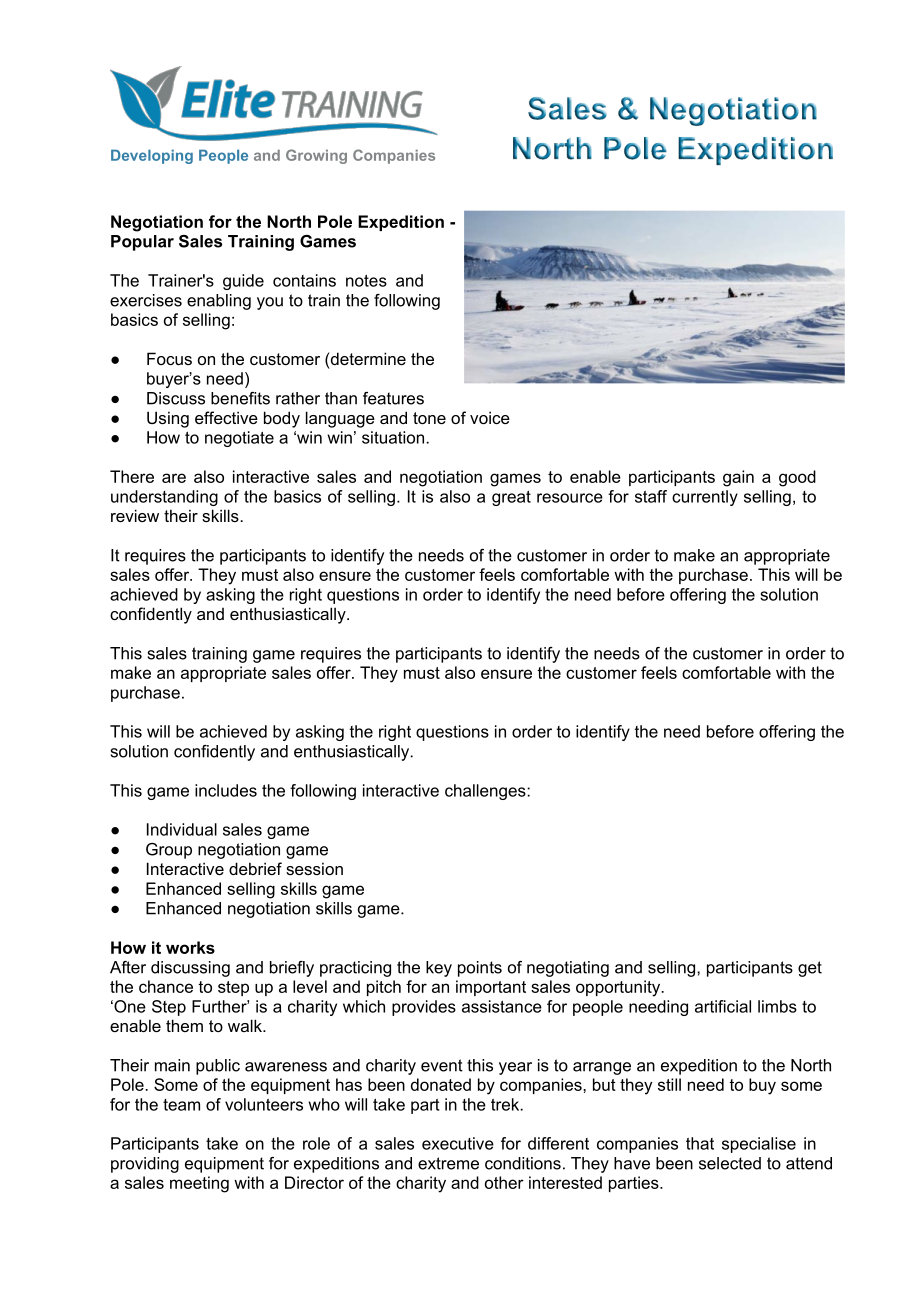 The width and height of the screenshot is (924, 1308). What do you see at coordinates (152, 156) in the screenshot?
I see `Developing` at bounding box center [152, 156].
